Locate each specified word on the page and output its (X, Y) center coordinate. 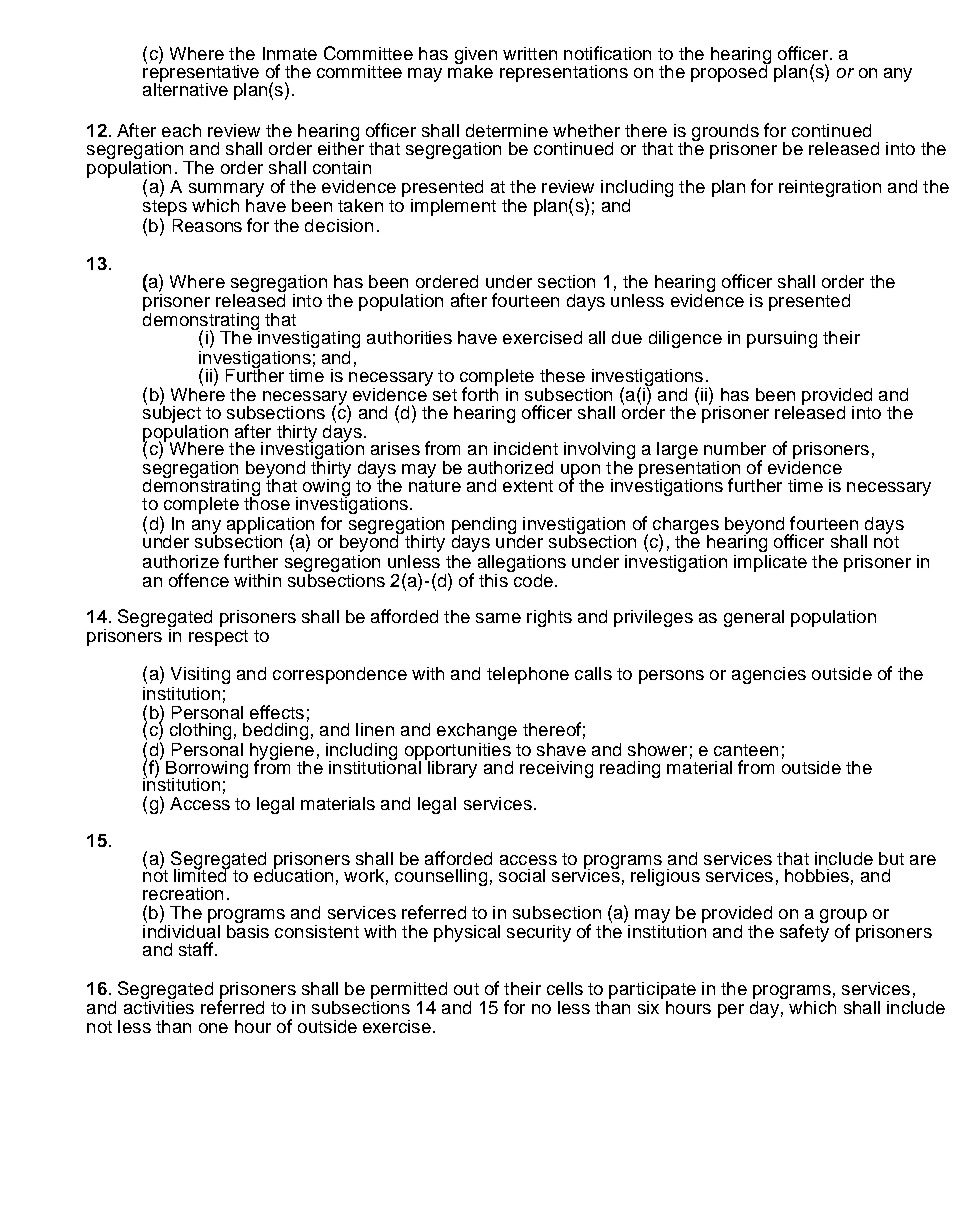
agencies (769, 675)
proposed (730, 72)
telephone (528, 675)
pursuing (782, 339)
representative (201, 73)
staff (196, 949)
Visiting (200, 675)
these (562, 375)
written (530, 53)
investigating (308, 338)
